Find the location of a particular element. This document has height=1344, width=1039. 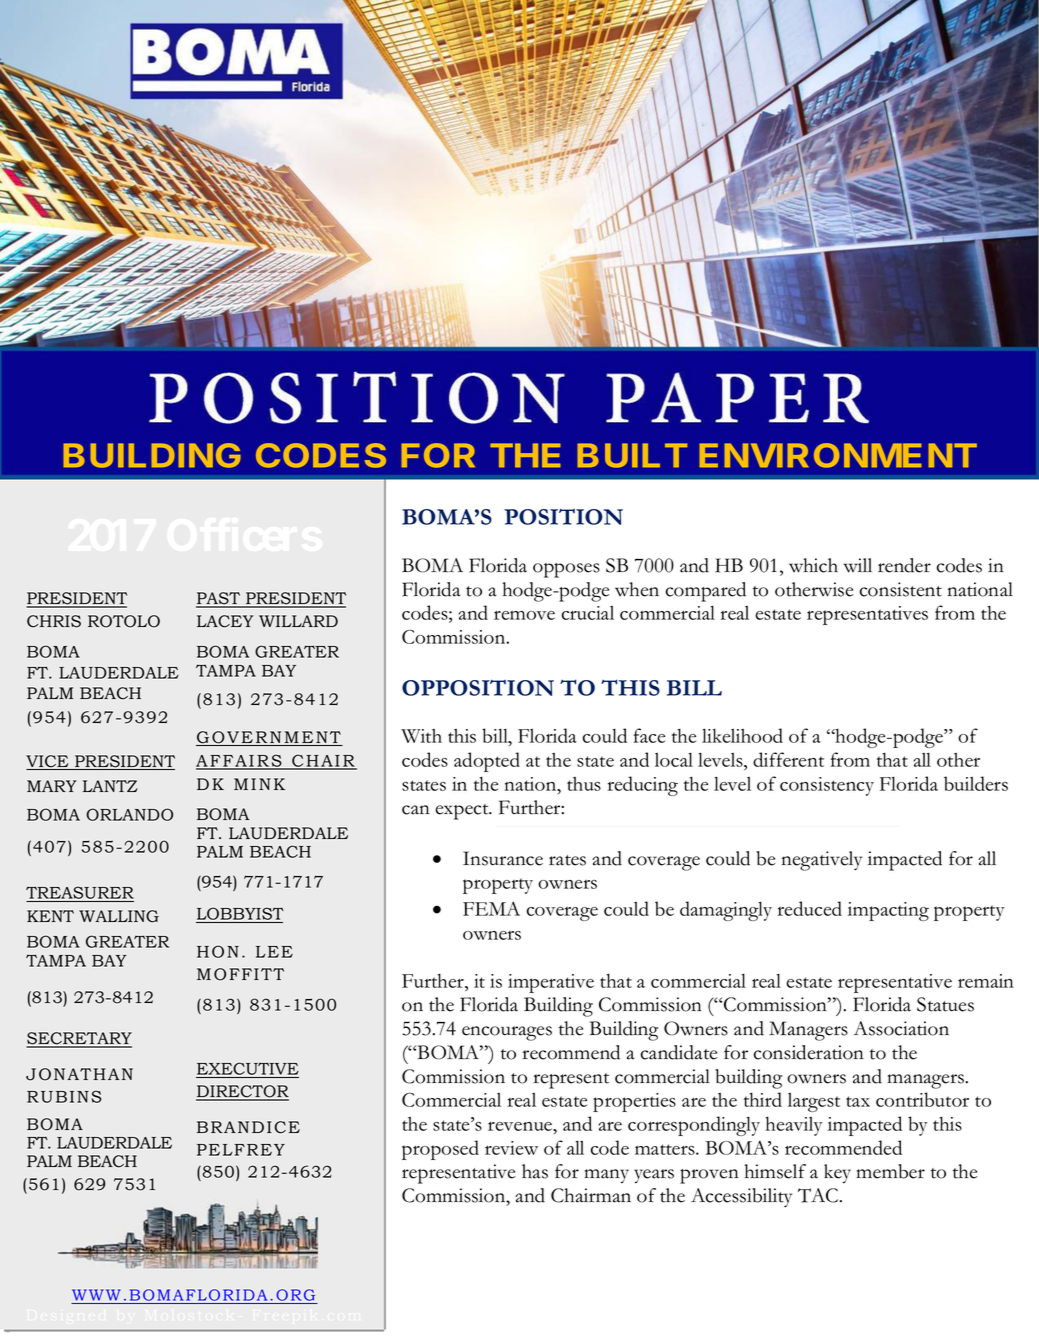

expect is located at coordinates (463, 812).
